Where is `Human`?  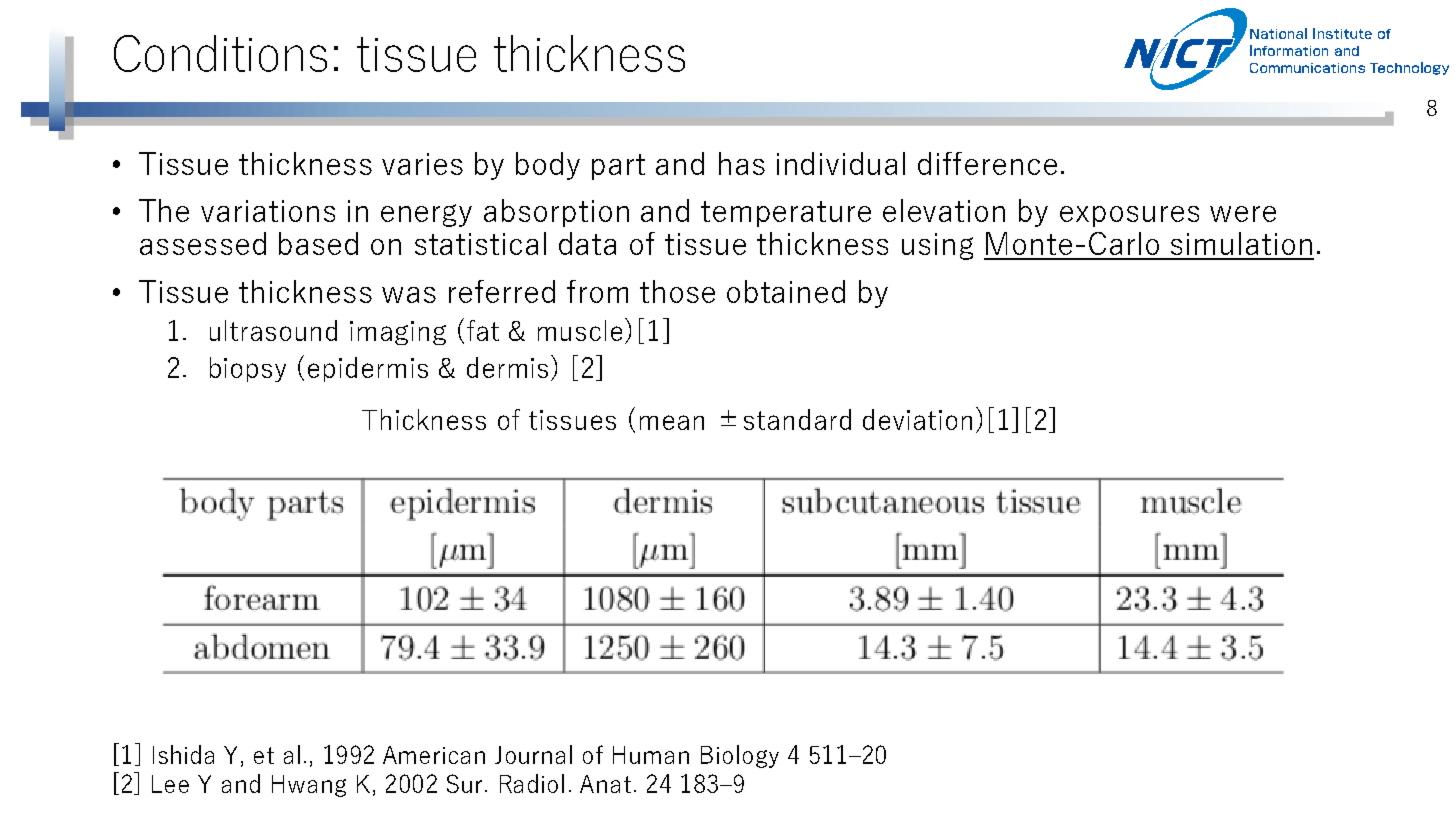
Human is located at coordinates (651, 755).
